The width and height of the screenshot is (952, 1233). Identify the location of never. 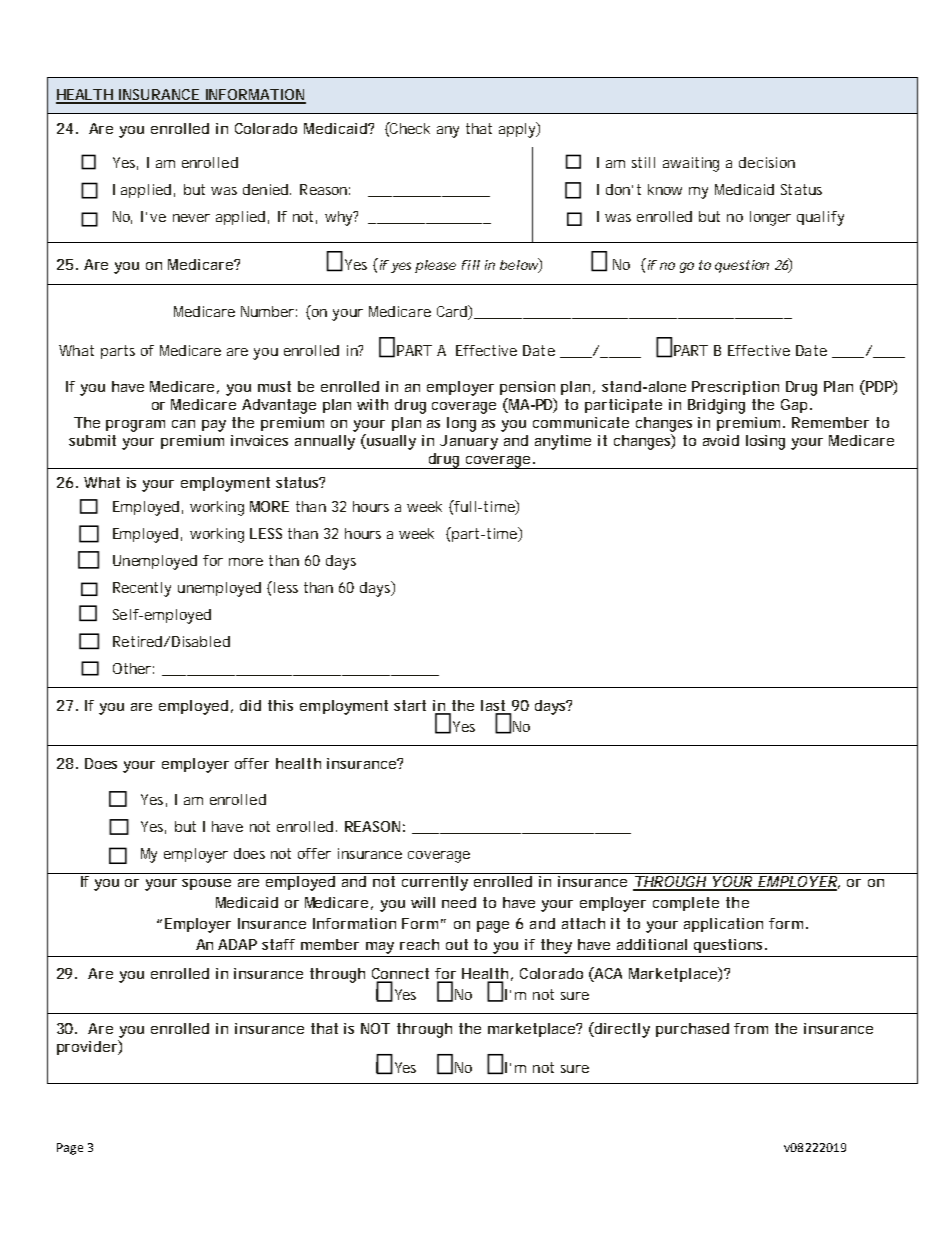
(191, 218).
